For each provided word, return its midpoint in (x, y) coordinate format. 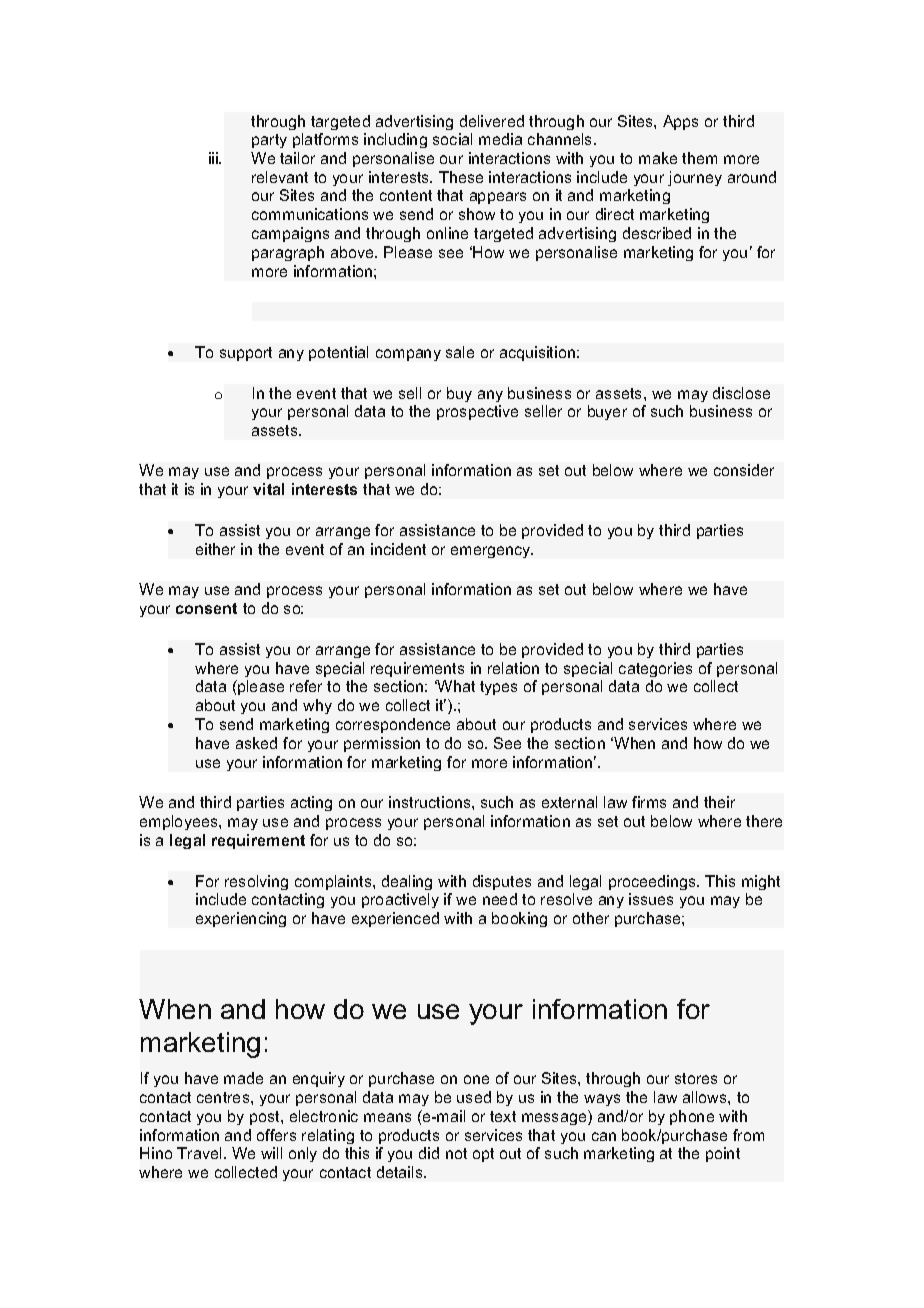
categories (655, 669)
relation (513, 668)
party (269, 141)
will (271, 1153)
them (699, 158)
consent (206, 608)
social (452, 139)
